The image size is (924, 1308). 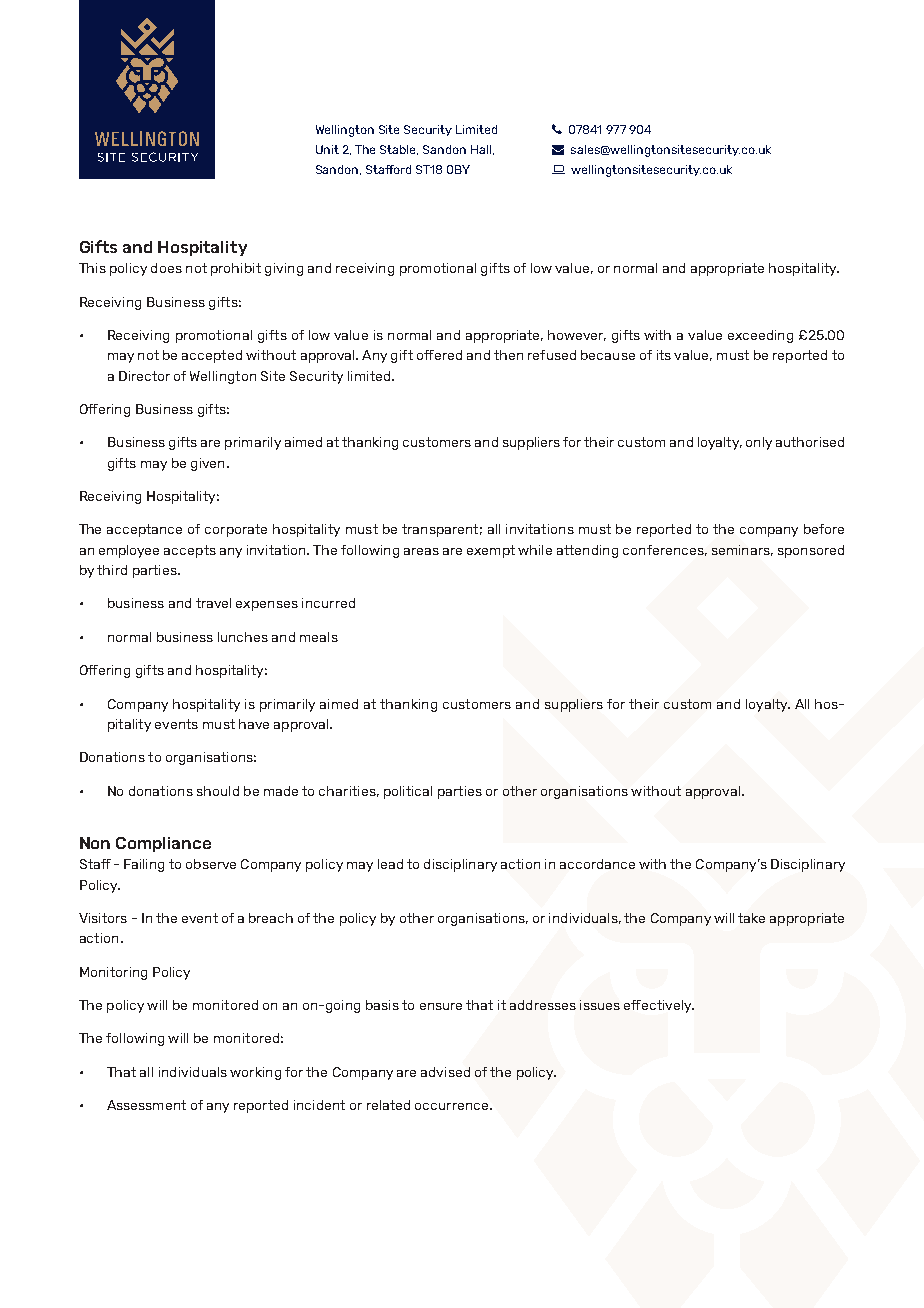 What do you see at coordinates (481, 149) in the screenshot?
I see `Hall` at bounding box center [481, 149].
